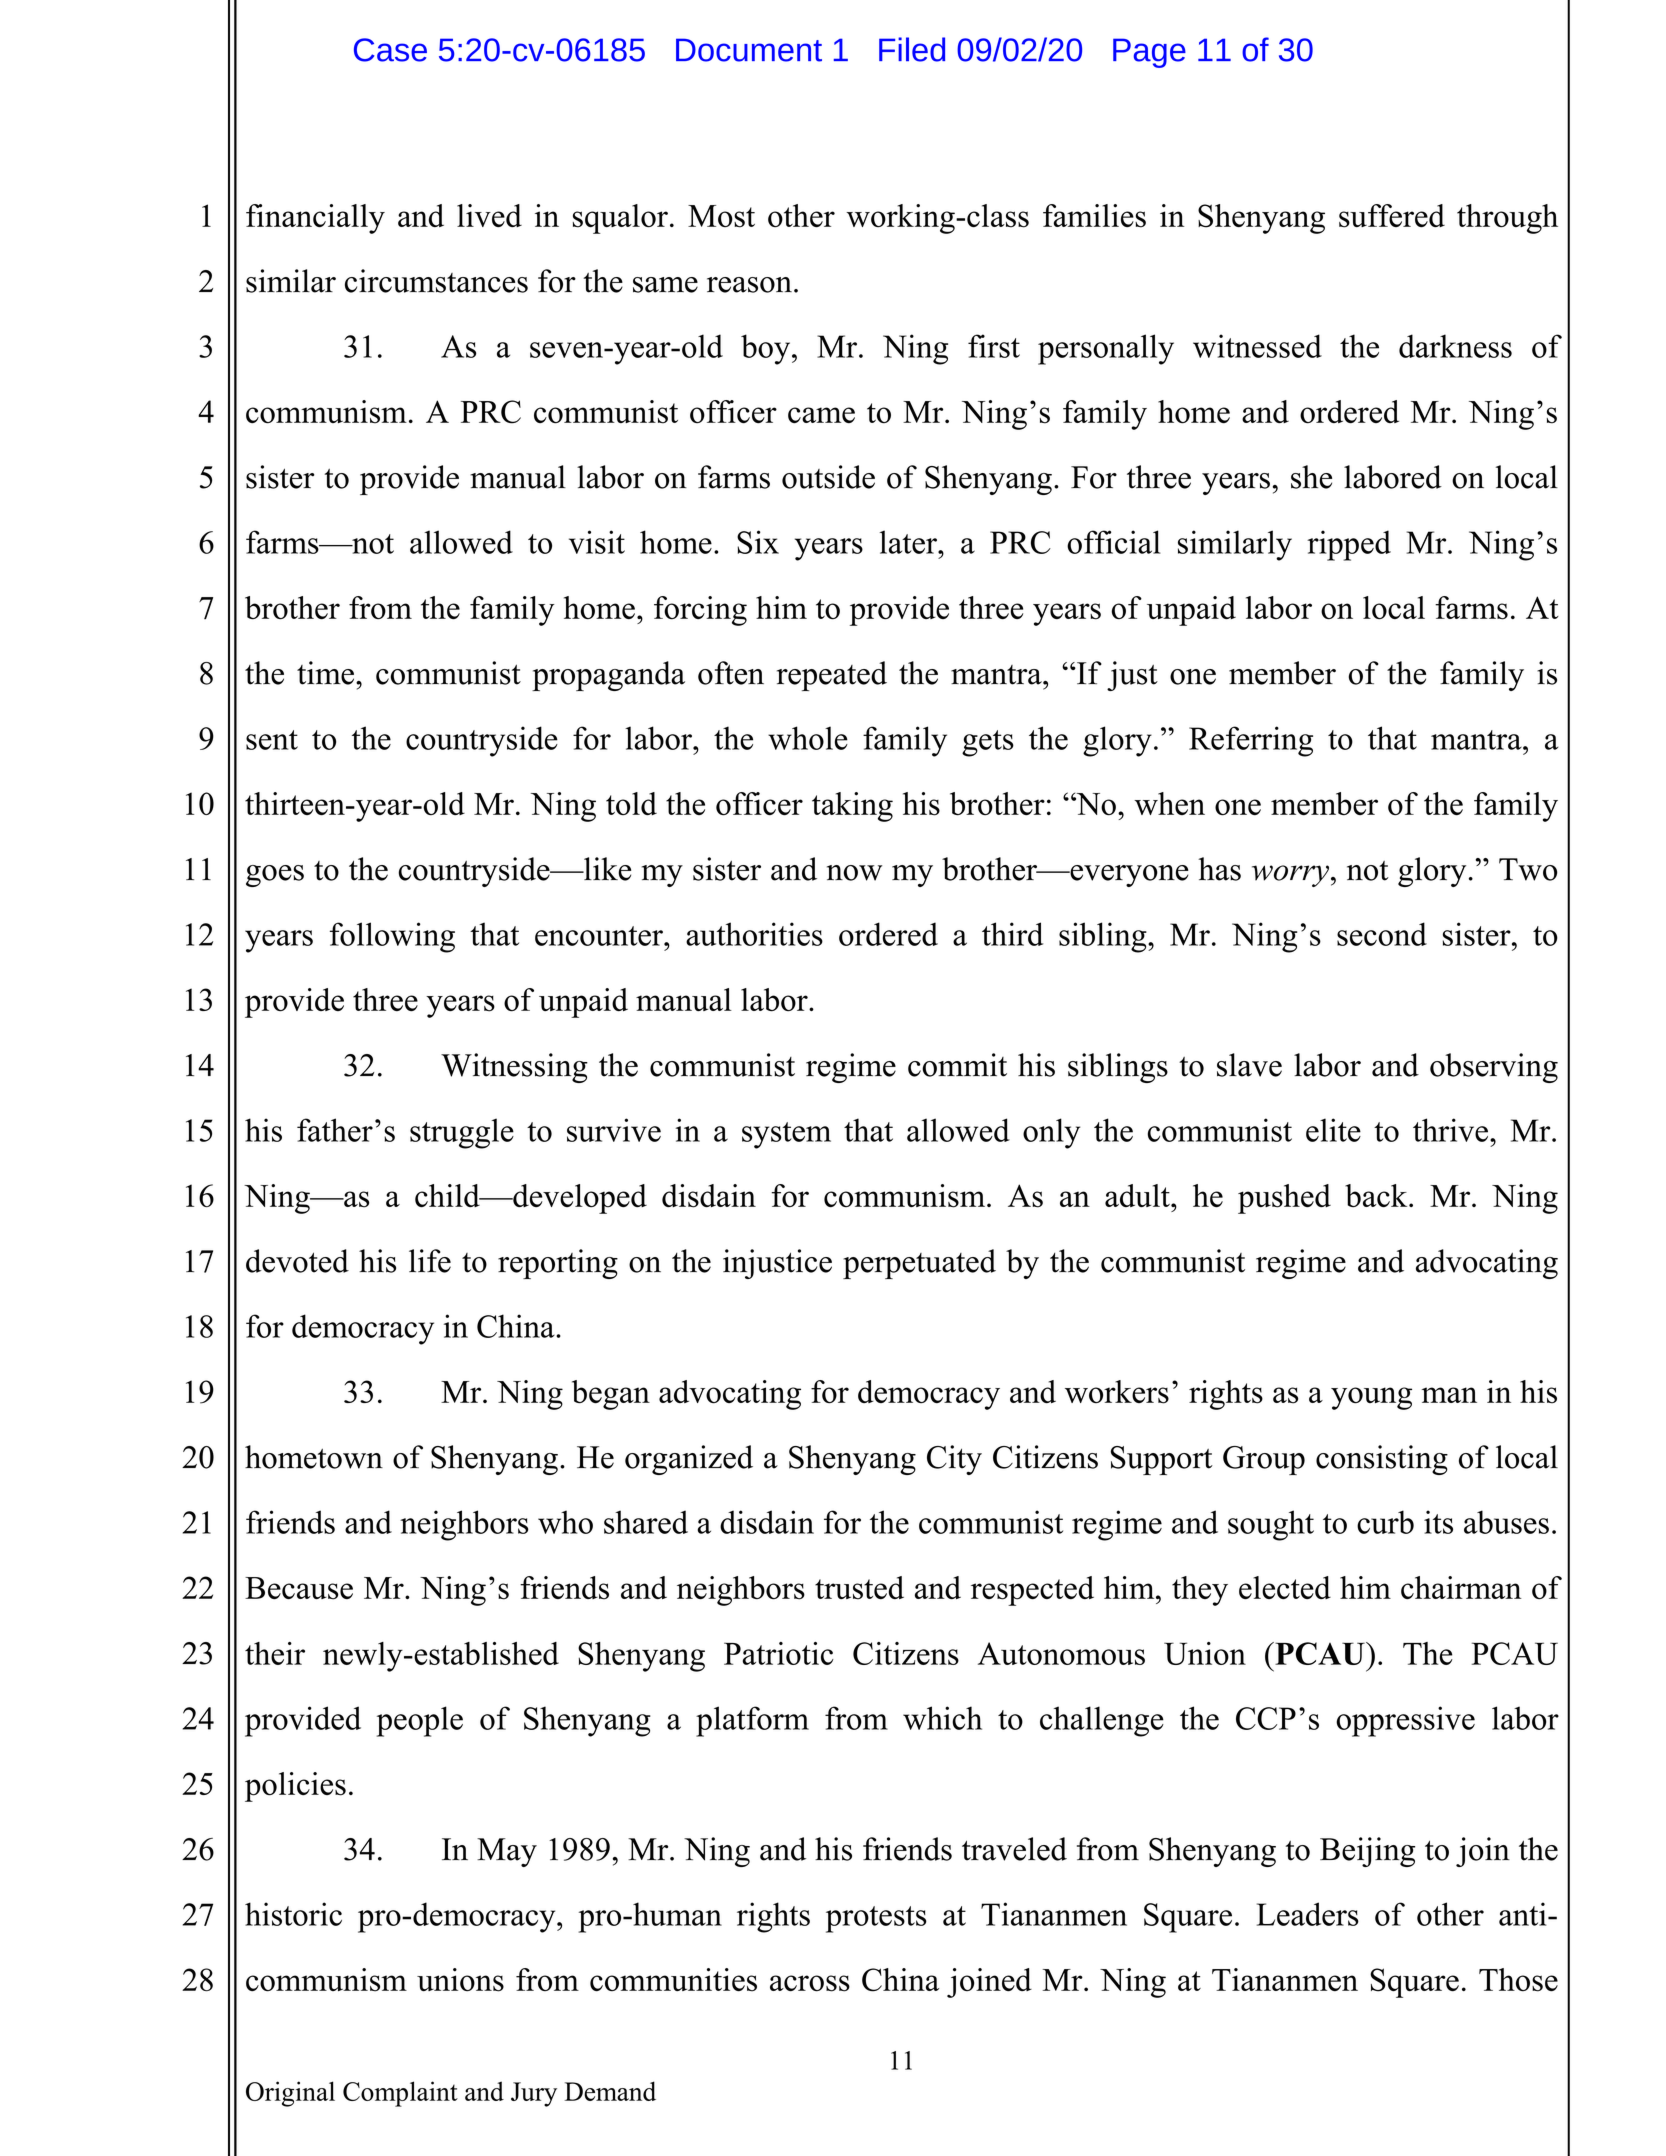 This image has width=1666, height=2156. Describe the element at coordinates (957, 1065) in the image. I see `commit` at that location.
